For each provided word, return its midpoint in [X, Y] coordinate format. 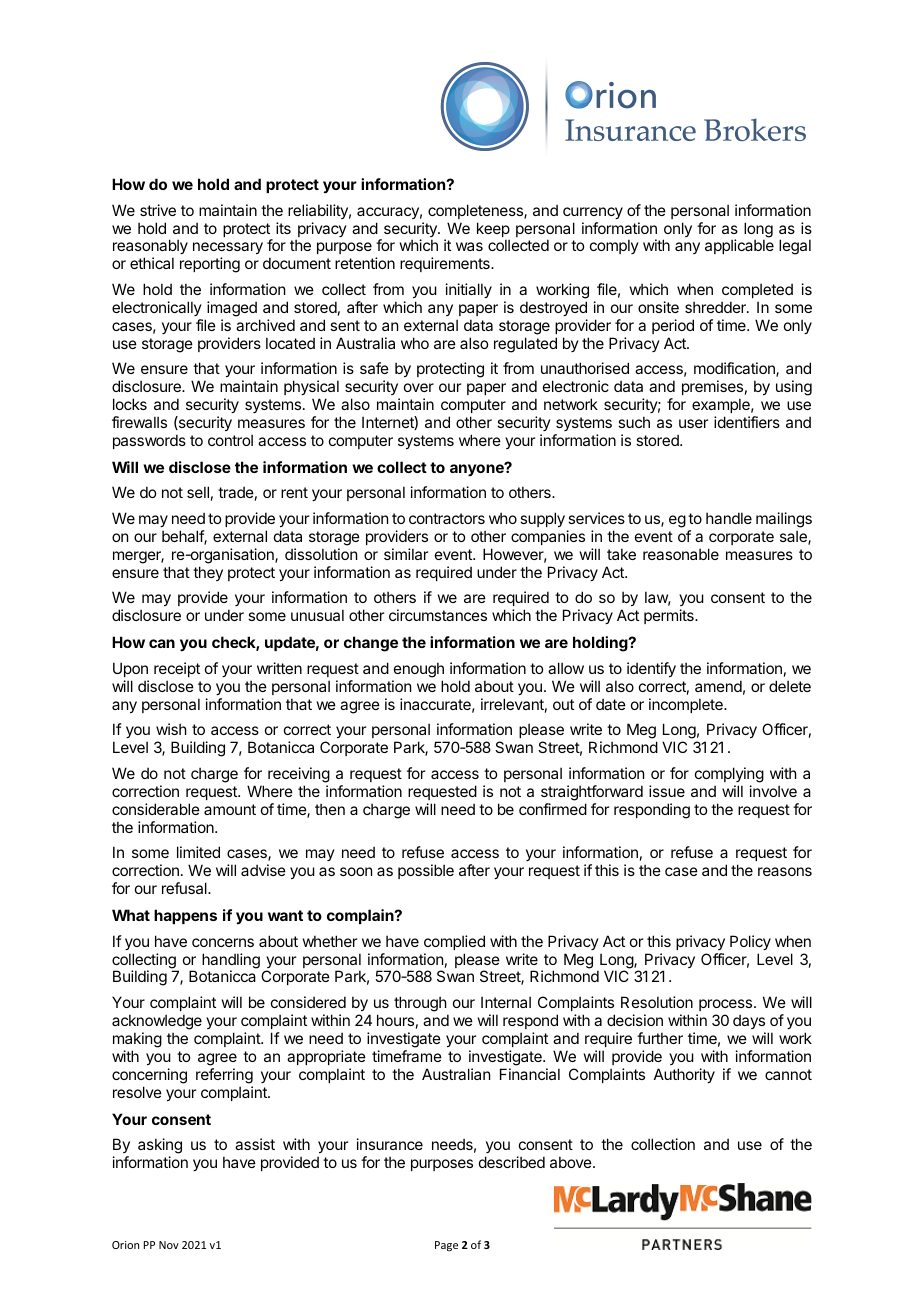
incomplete [687, 705]
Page [446, 1246]
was [469, 246]
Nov [169, 1245]
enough [419, 670]
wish [171, 729]
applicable [739, 246]
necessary [228, 250]
